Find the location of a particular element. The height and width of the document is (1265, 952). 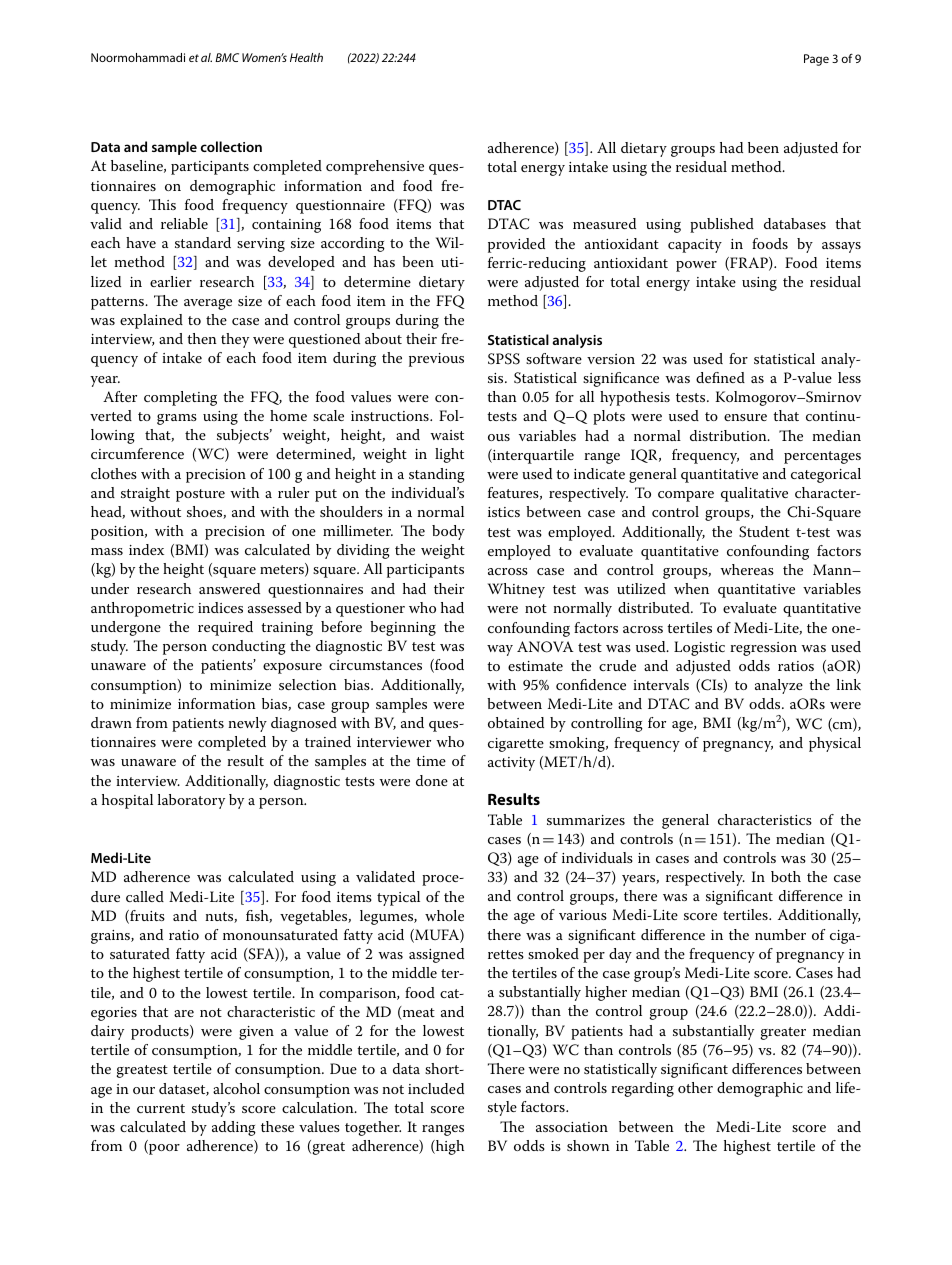

whereas is located at coordinates (747, 569).
